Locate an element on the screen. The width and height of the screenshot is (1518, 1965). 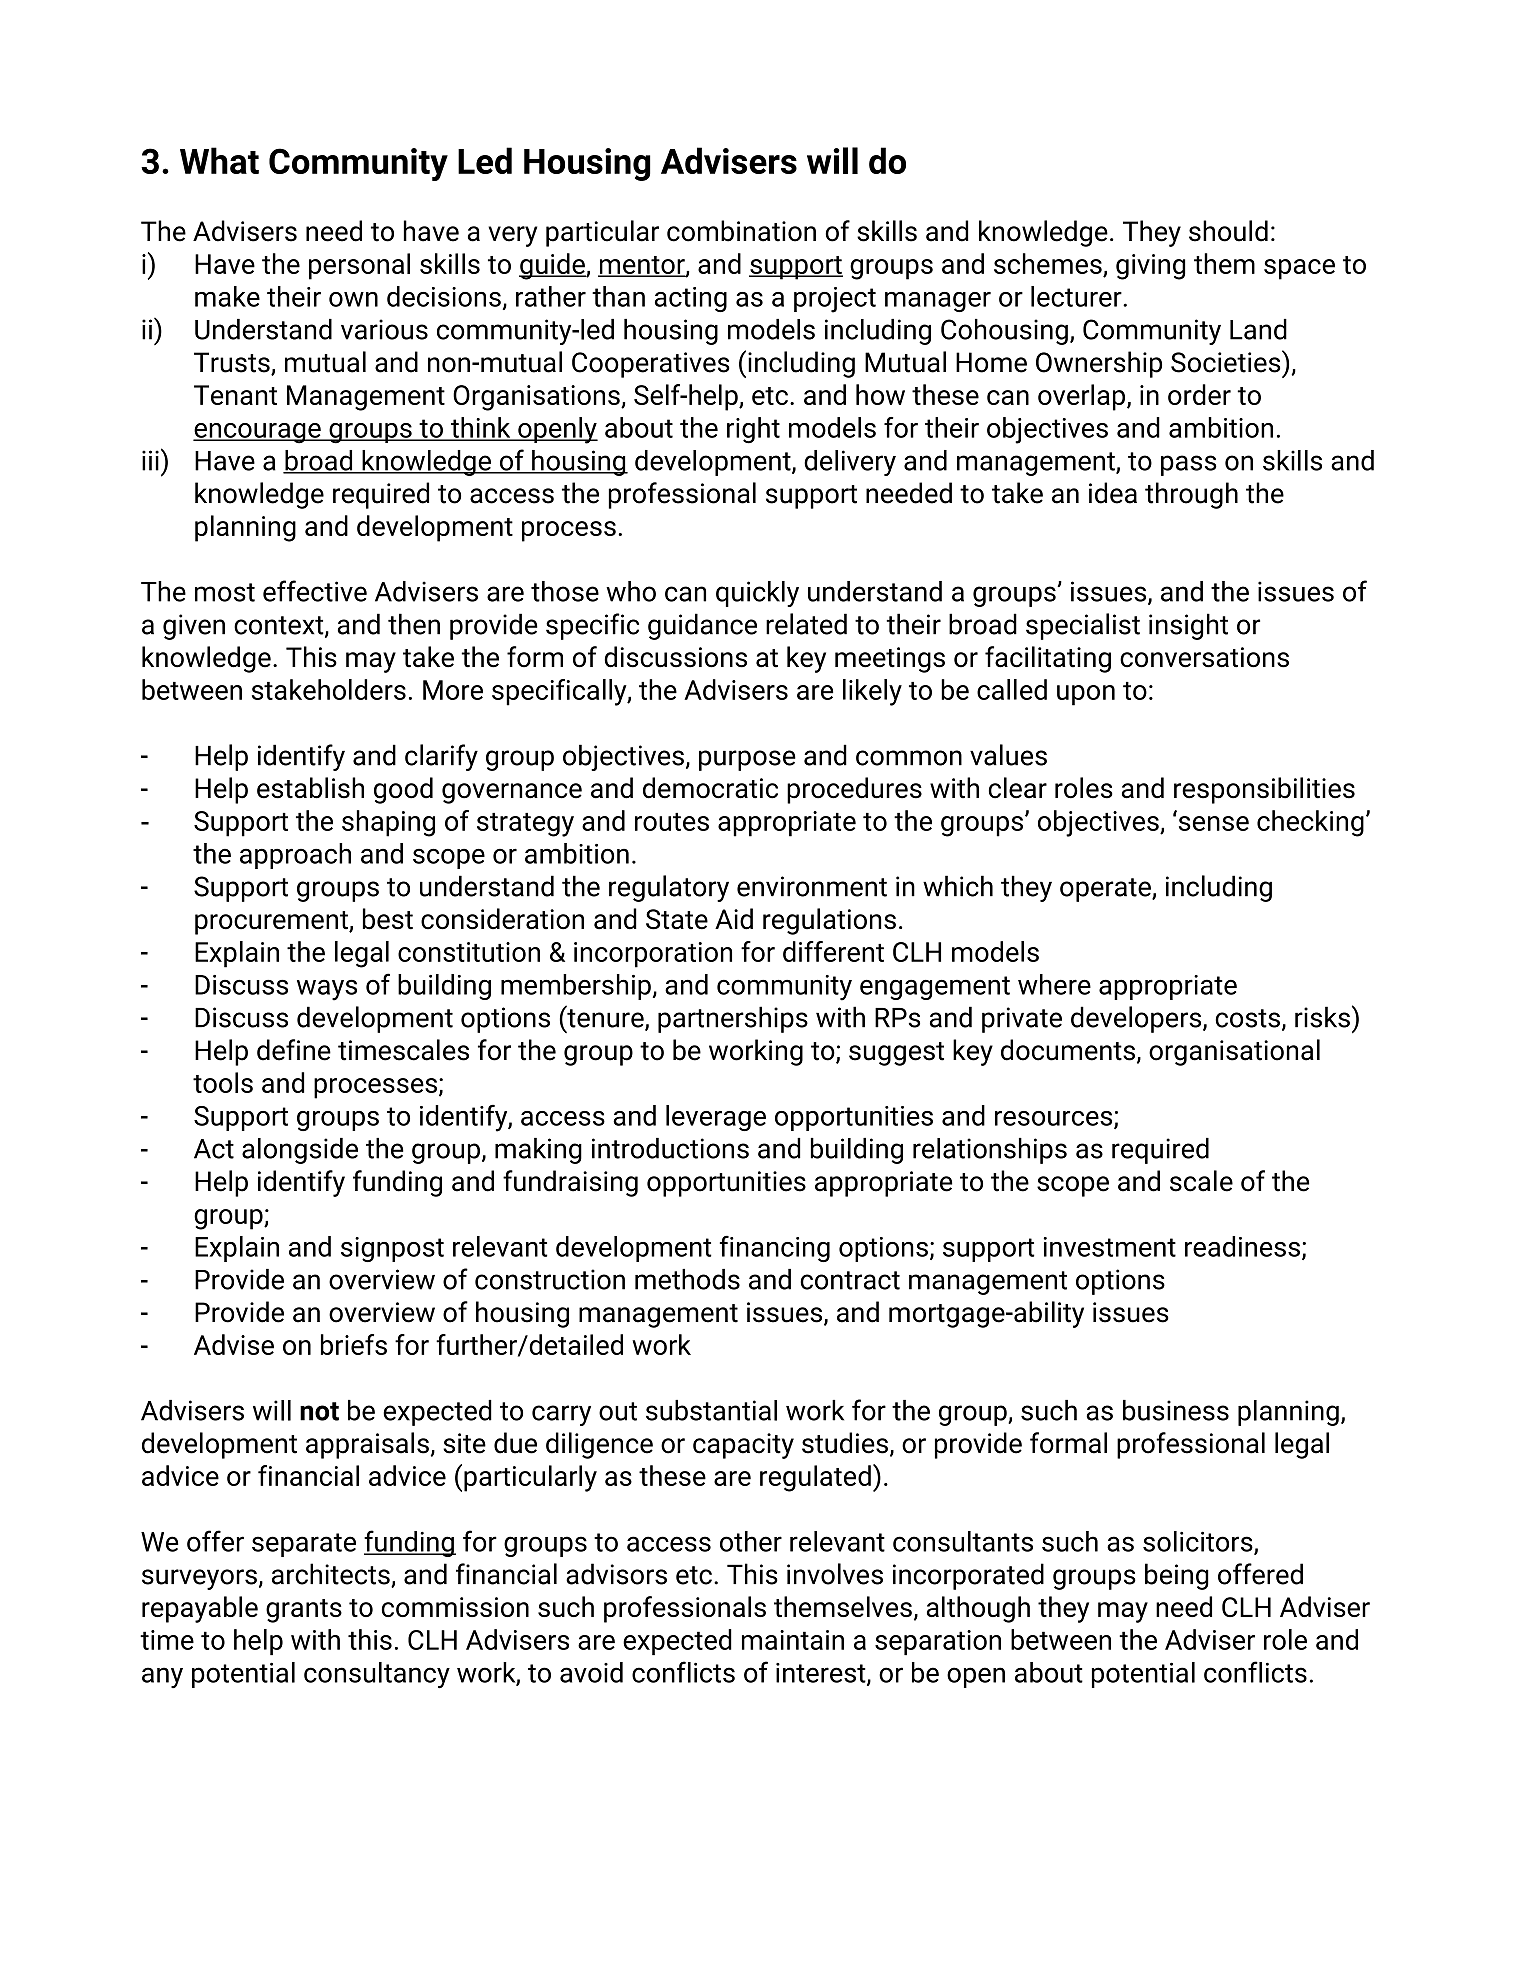
grants is located at coordinates (304, 1611).
